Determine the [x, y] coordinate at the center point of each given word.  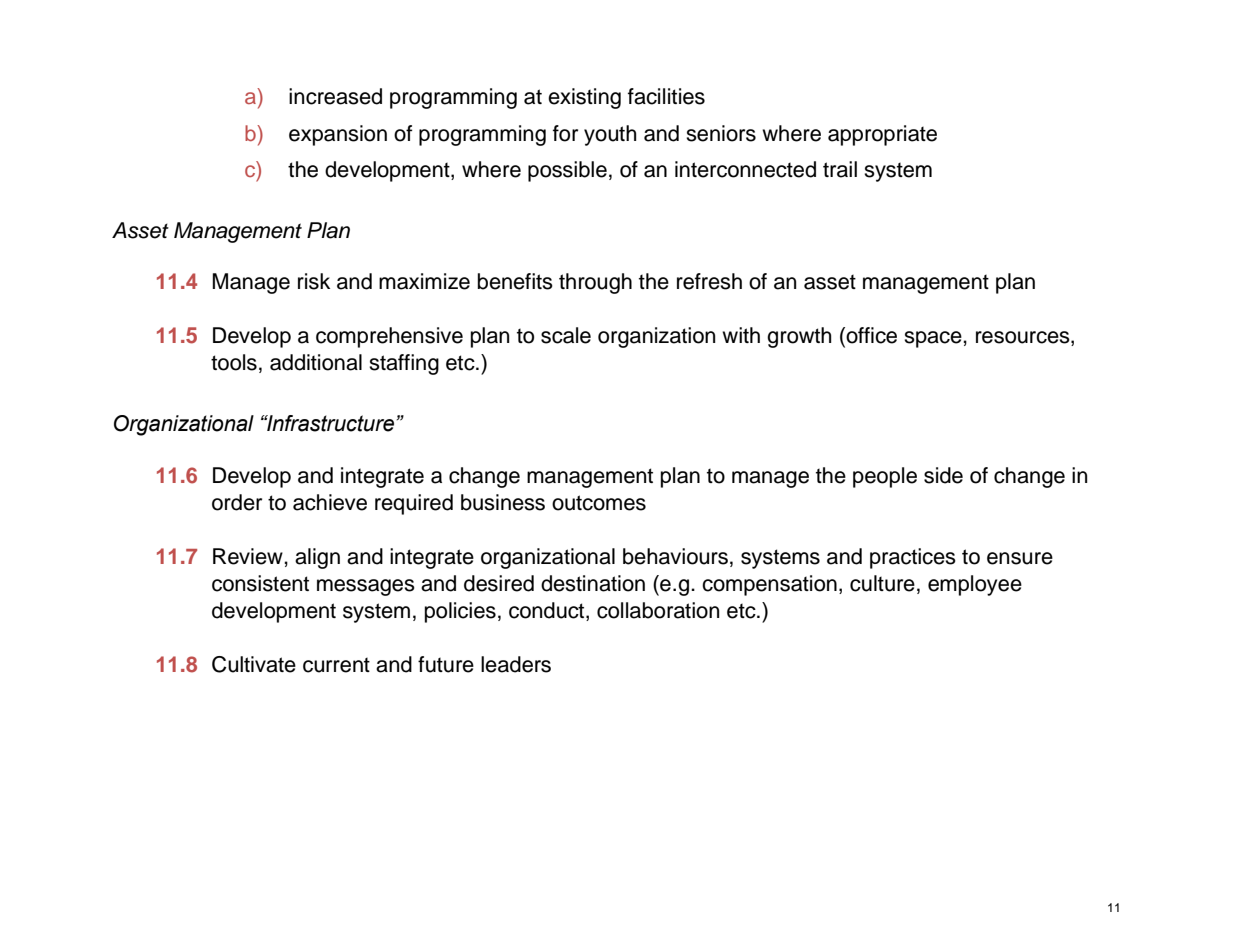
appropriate [882, 135]
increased [335, 96]
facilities [666, 96]
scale [566, 335]
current [336, 665]
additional [316, 362]
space [934, 339]
